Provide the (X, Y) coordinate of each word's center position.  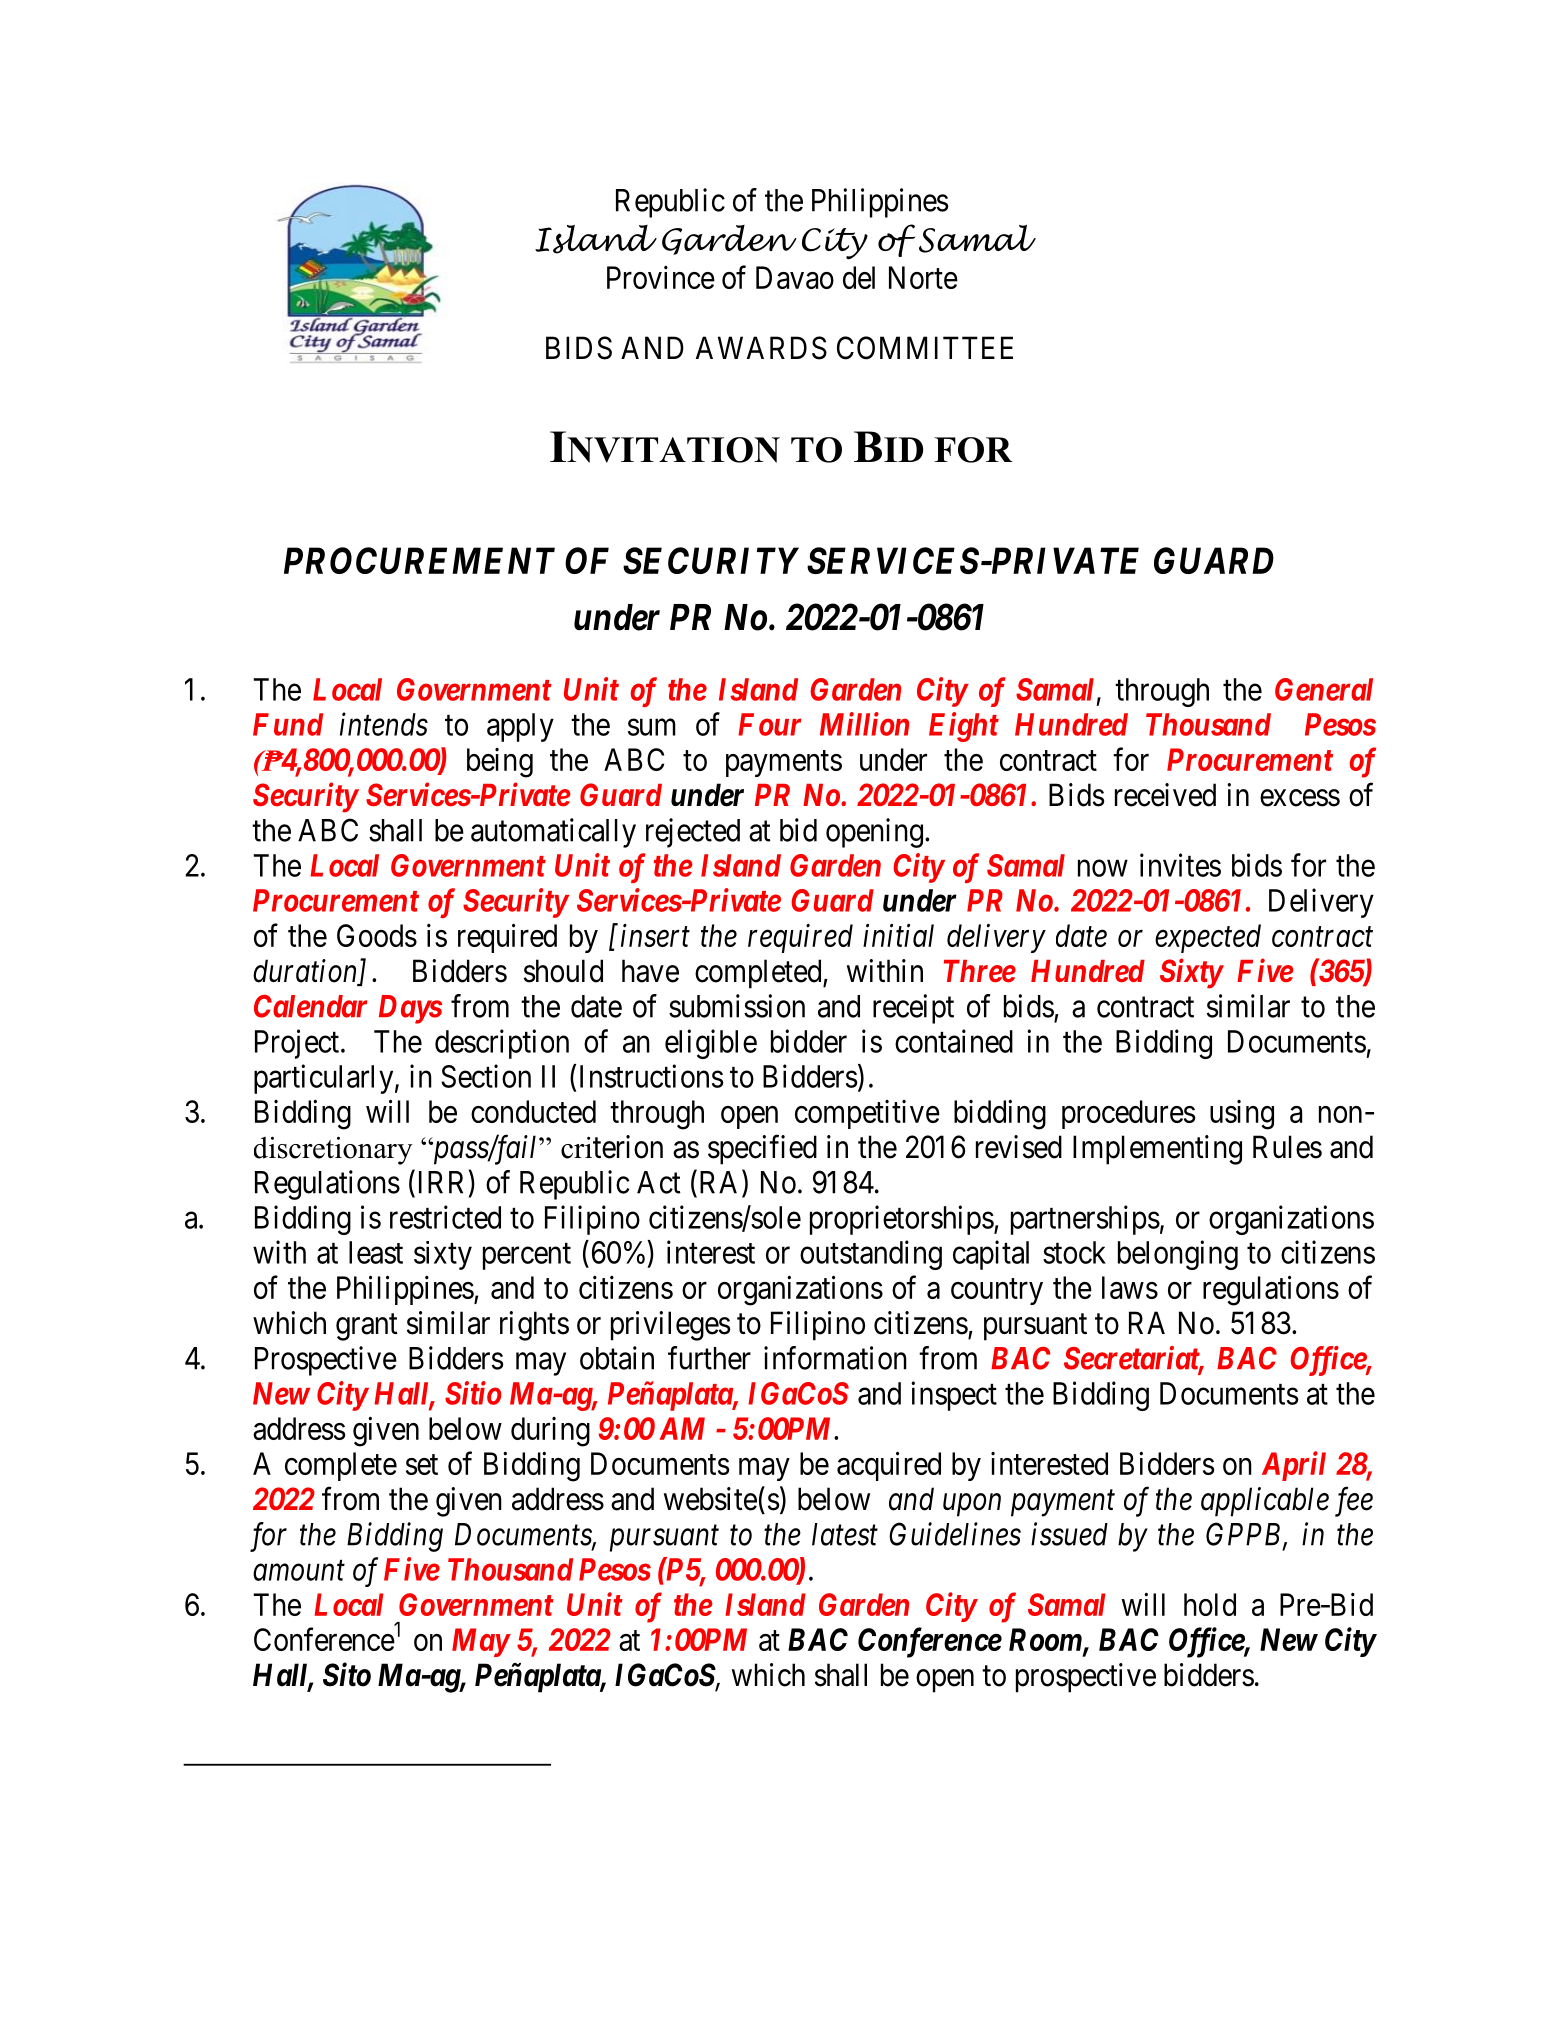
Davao (795, 277)
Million (864, 724)
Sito (347, 1675)
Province (661, 277)
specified (762, 1150)
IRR (441, 1182)
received (1165, 795)
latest (845, 1534)
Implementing (1157, 1150)
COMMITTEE (925, 348)
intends (384, 724)
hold (1210, 1604)
